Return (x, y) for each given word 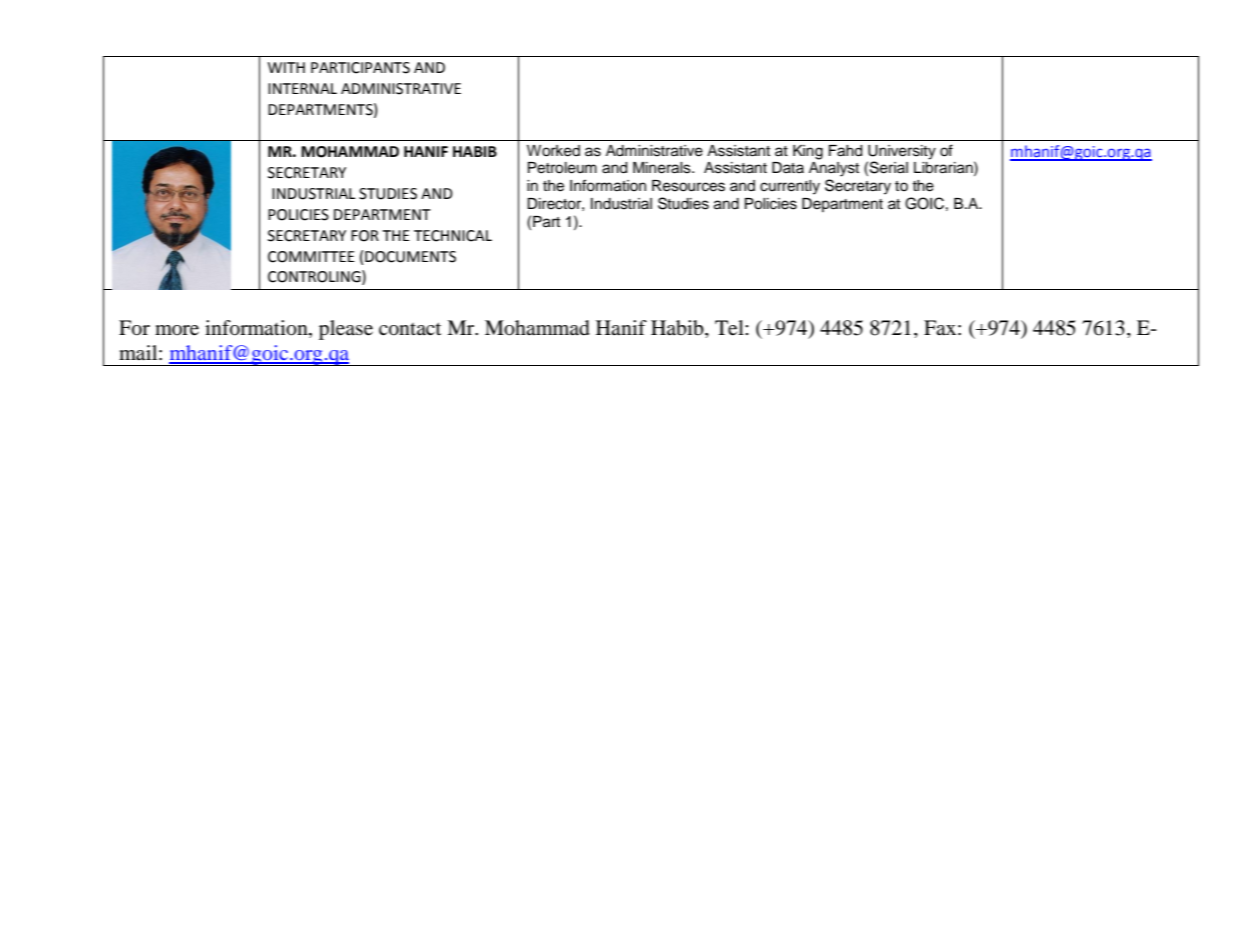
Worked (553, 151)
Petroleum (562, 168)
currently (790, 187)
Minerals (663, 168)
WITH (286, 67)
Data (788, 167)
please (346, 330)
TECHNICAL (453, 236)
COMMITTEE (311, 257)
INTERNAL (302, 88)
